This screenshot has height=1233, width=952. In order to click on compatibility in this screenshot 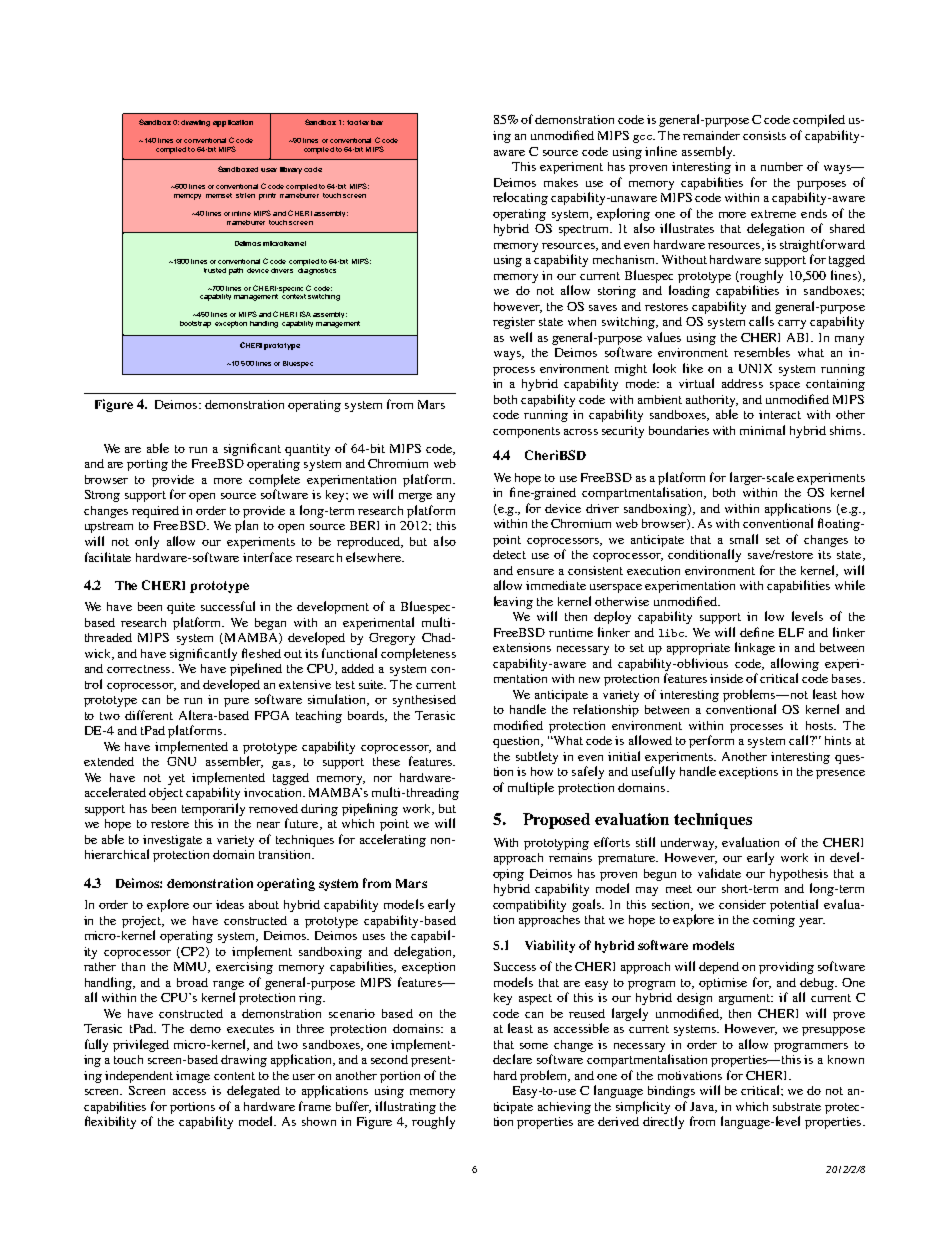, I will do `click(529, 905)`.
